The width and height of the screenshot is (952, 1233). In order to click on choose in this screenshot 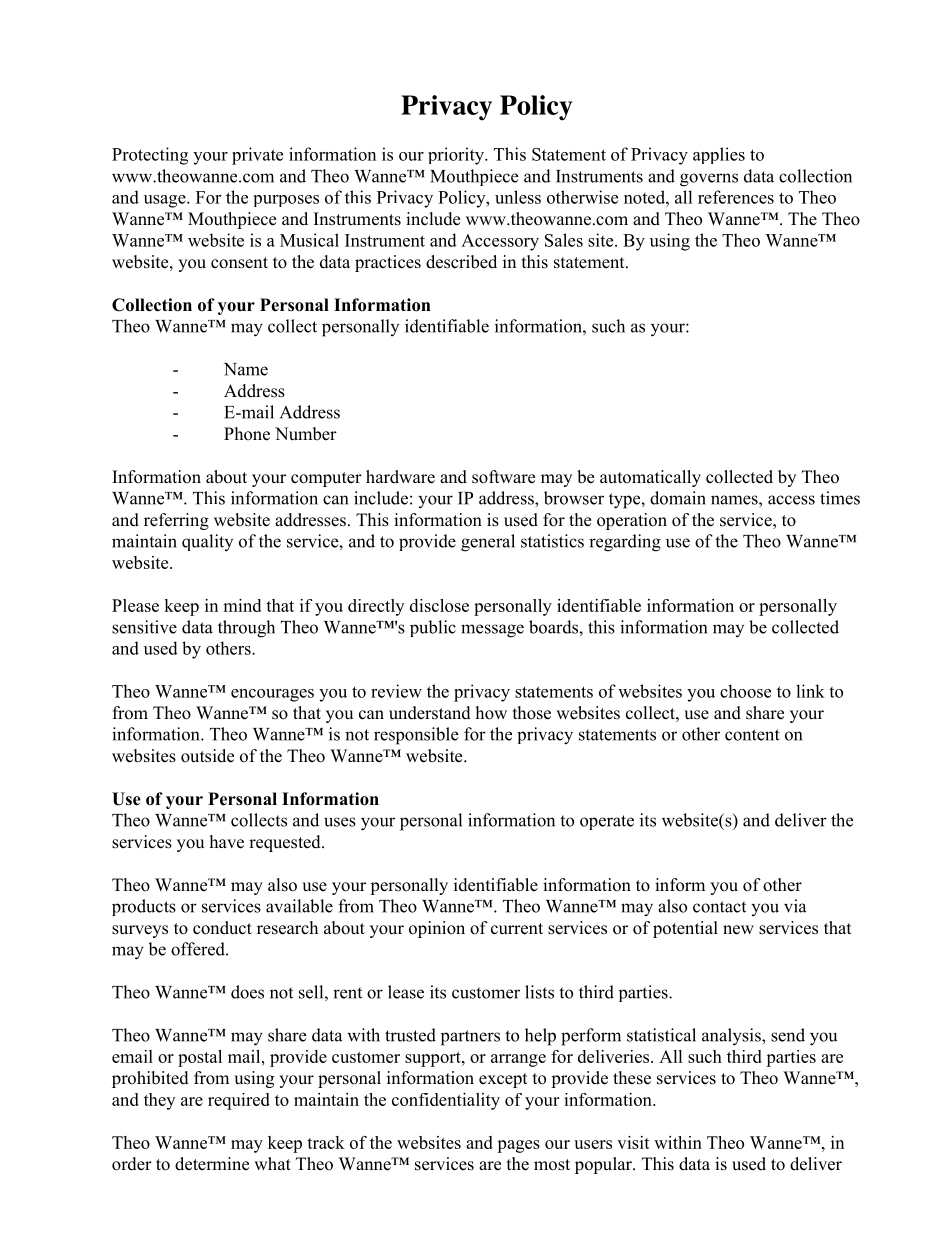, I will do `click(745, 691)`.
